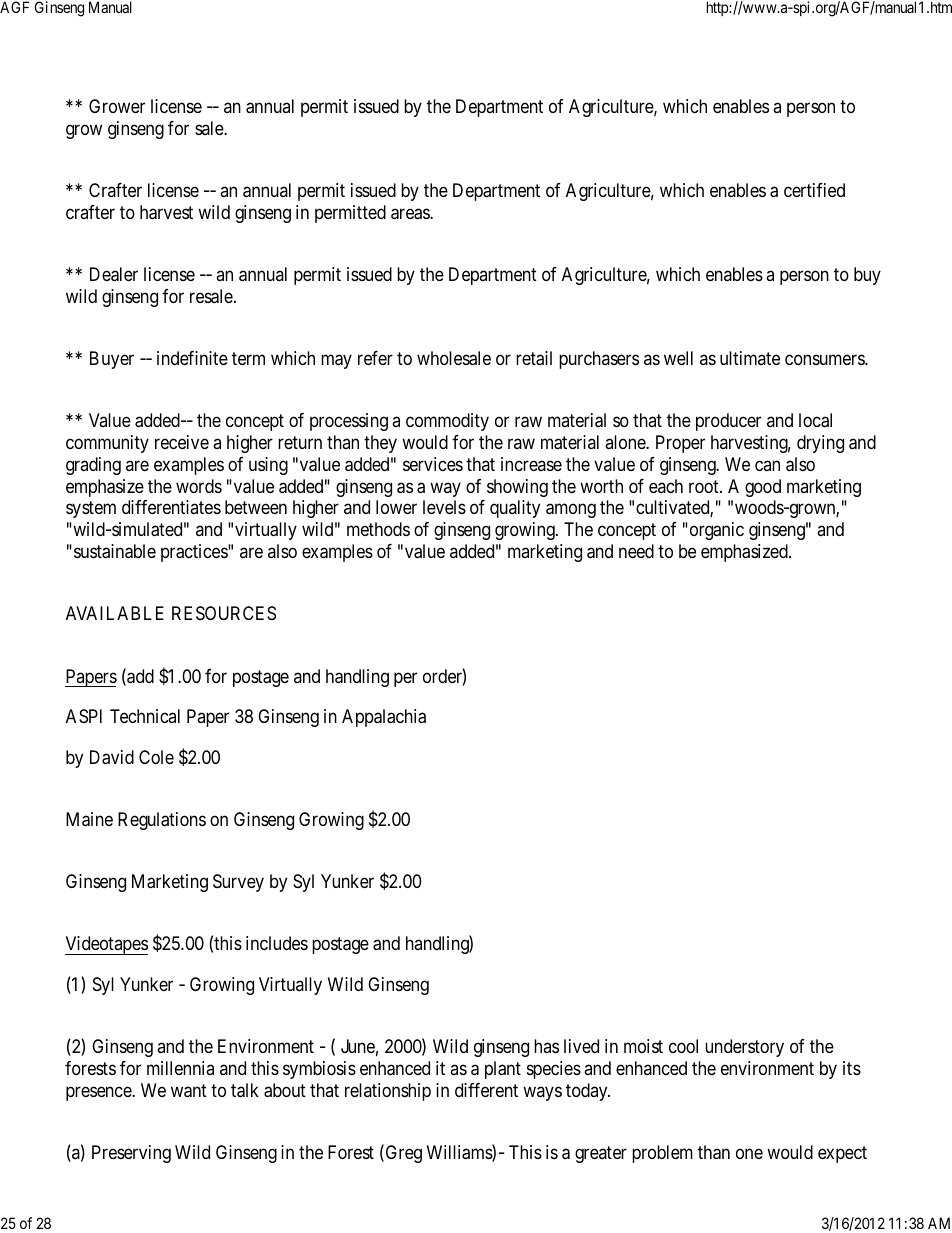  I want to click on organic, so click(715, 531).
